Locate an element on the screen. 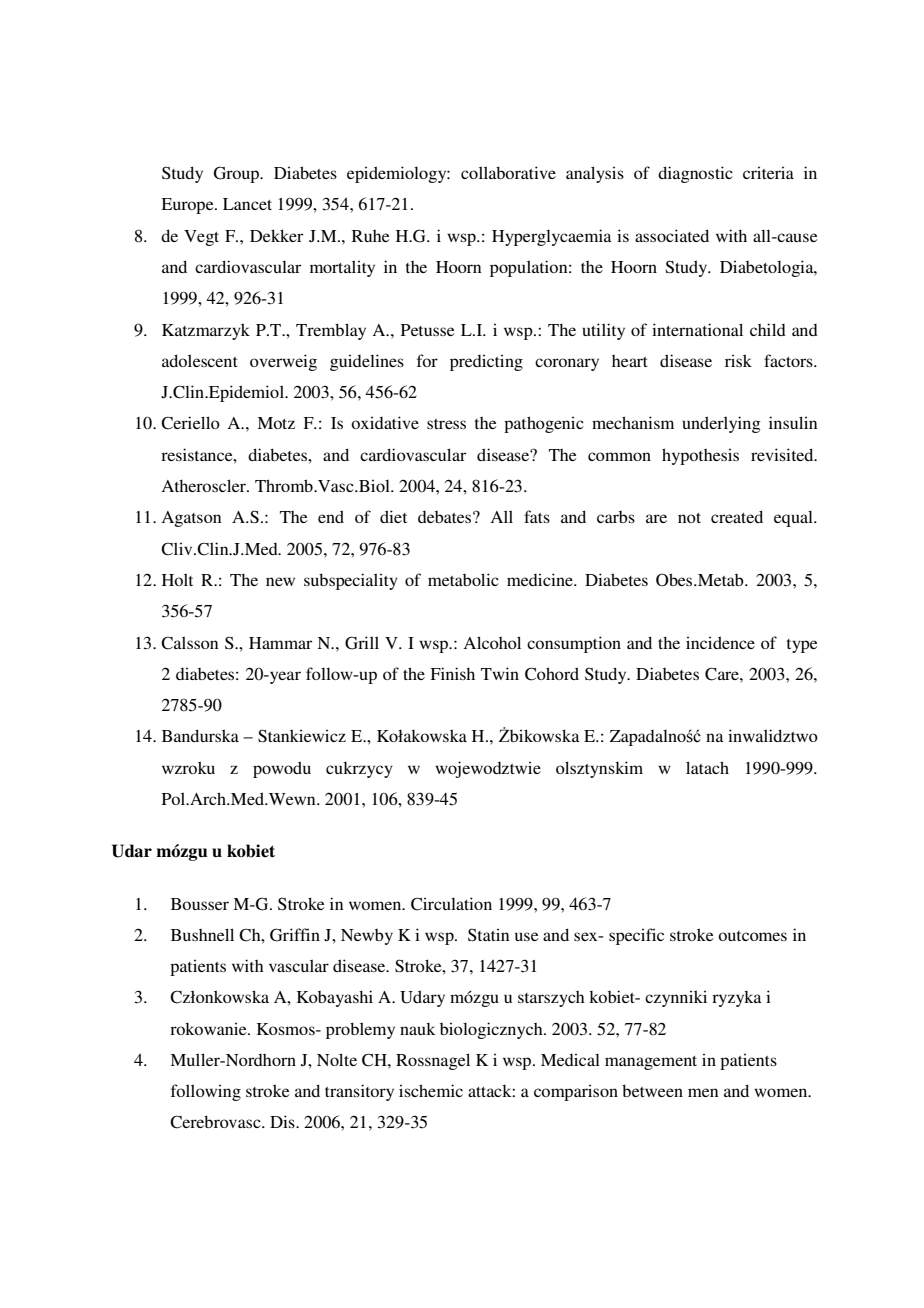  Lancet is located at coordinates (247, 204).
